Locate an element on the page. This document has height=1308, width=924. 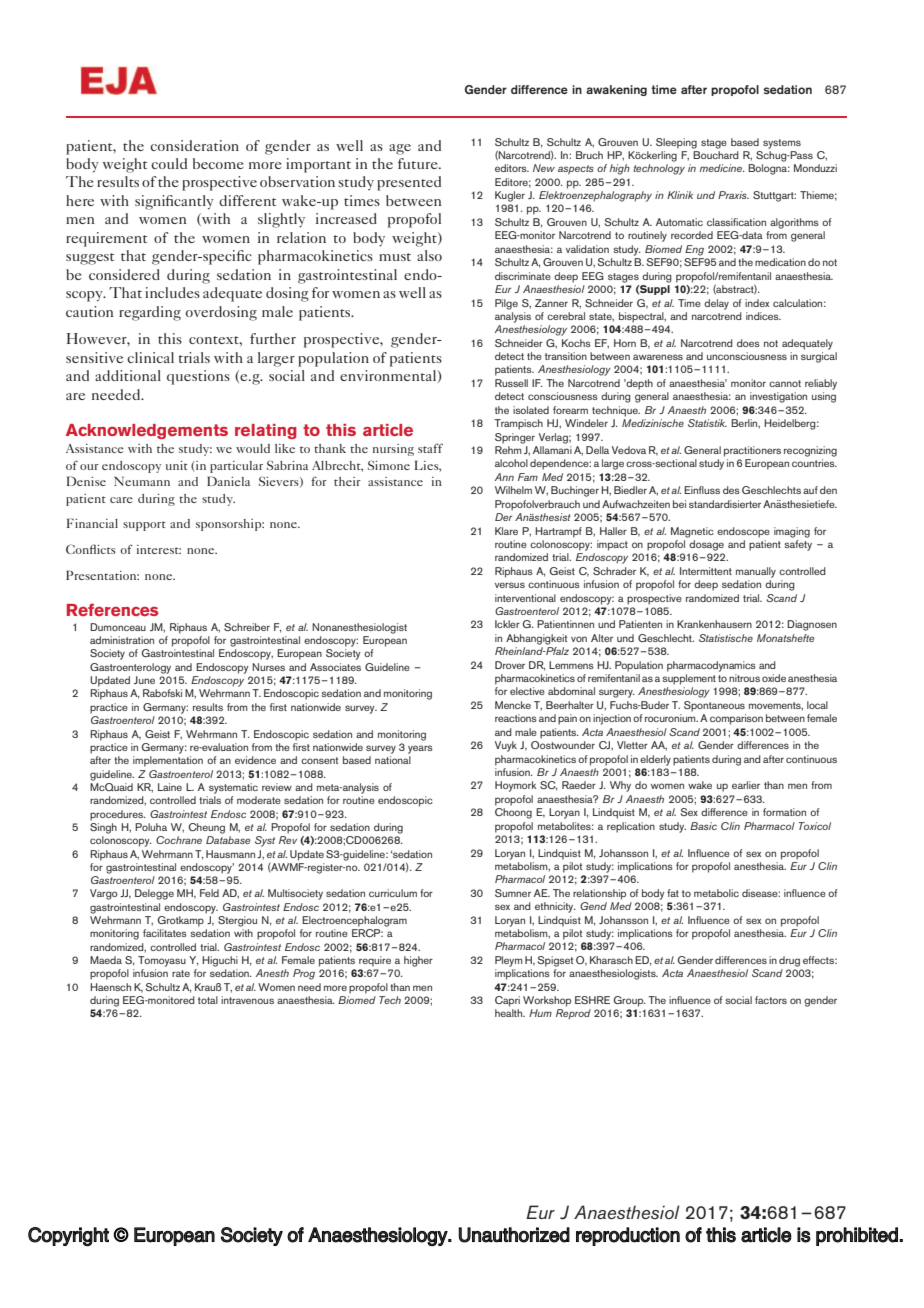
Praxis is located at coordinates (733, 195).
